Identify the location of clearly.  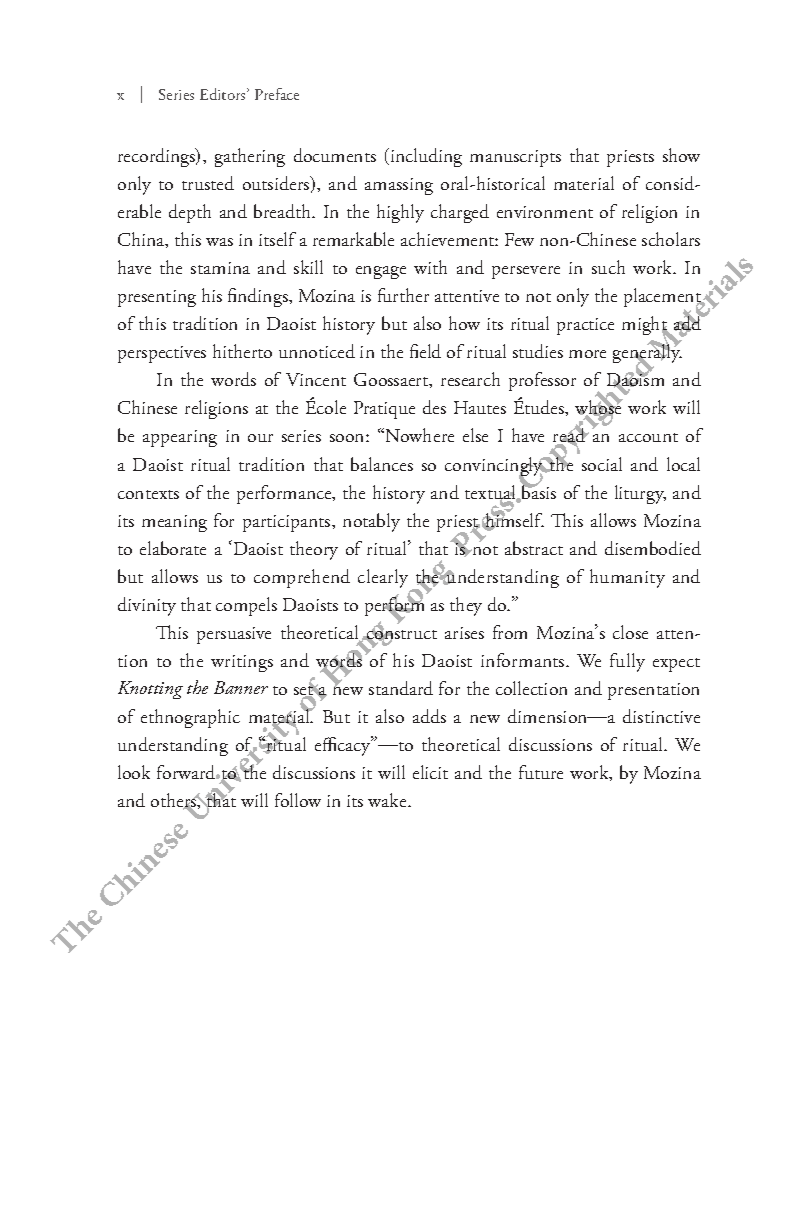
(383, 578).
